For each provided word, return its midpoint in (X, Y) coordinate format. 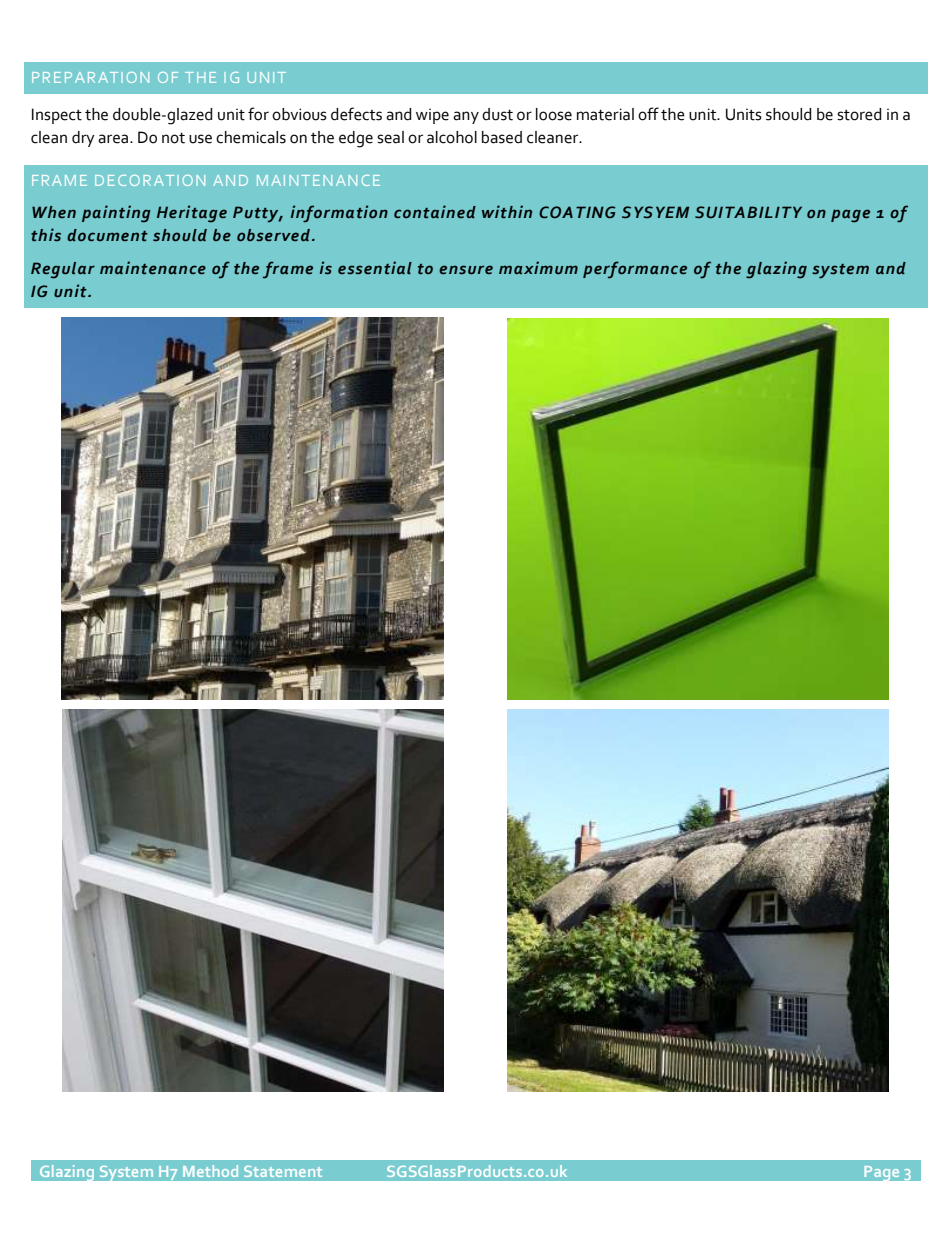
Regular (63, 270)
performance (635, 270)
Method (210, 1171)
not (173, 138)
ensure (466, 269)
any (466, 117)
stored (859, 114)
